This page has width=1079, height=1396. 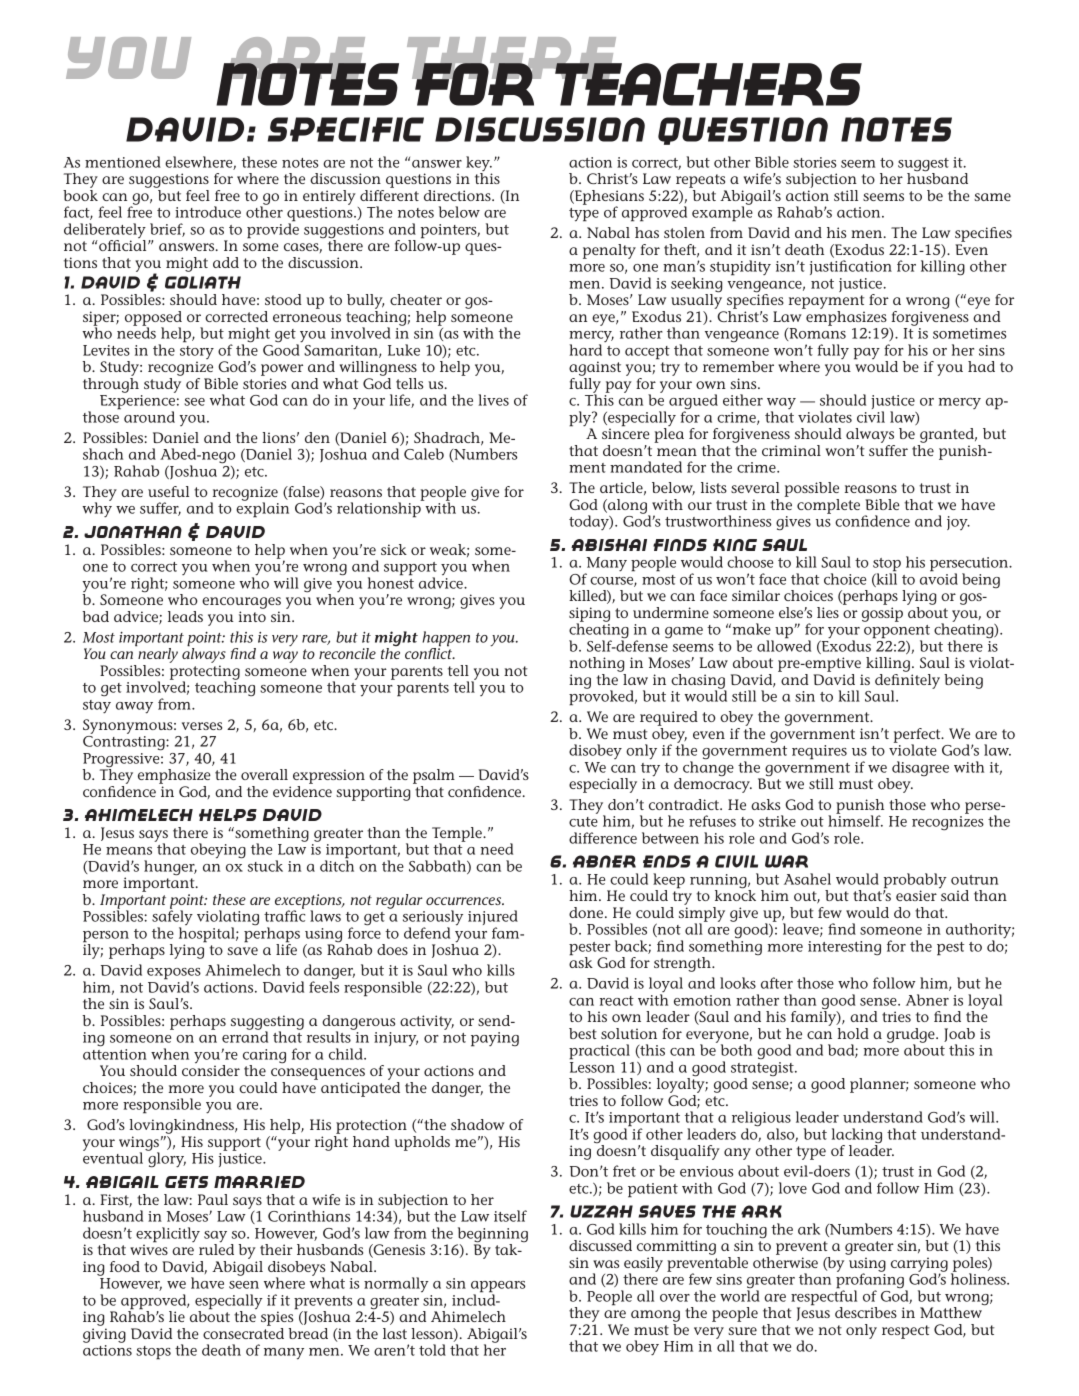 What do you see at coordinates (493, 919) in the page?
I see `injured` at bounding box center [493, 919].
